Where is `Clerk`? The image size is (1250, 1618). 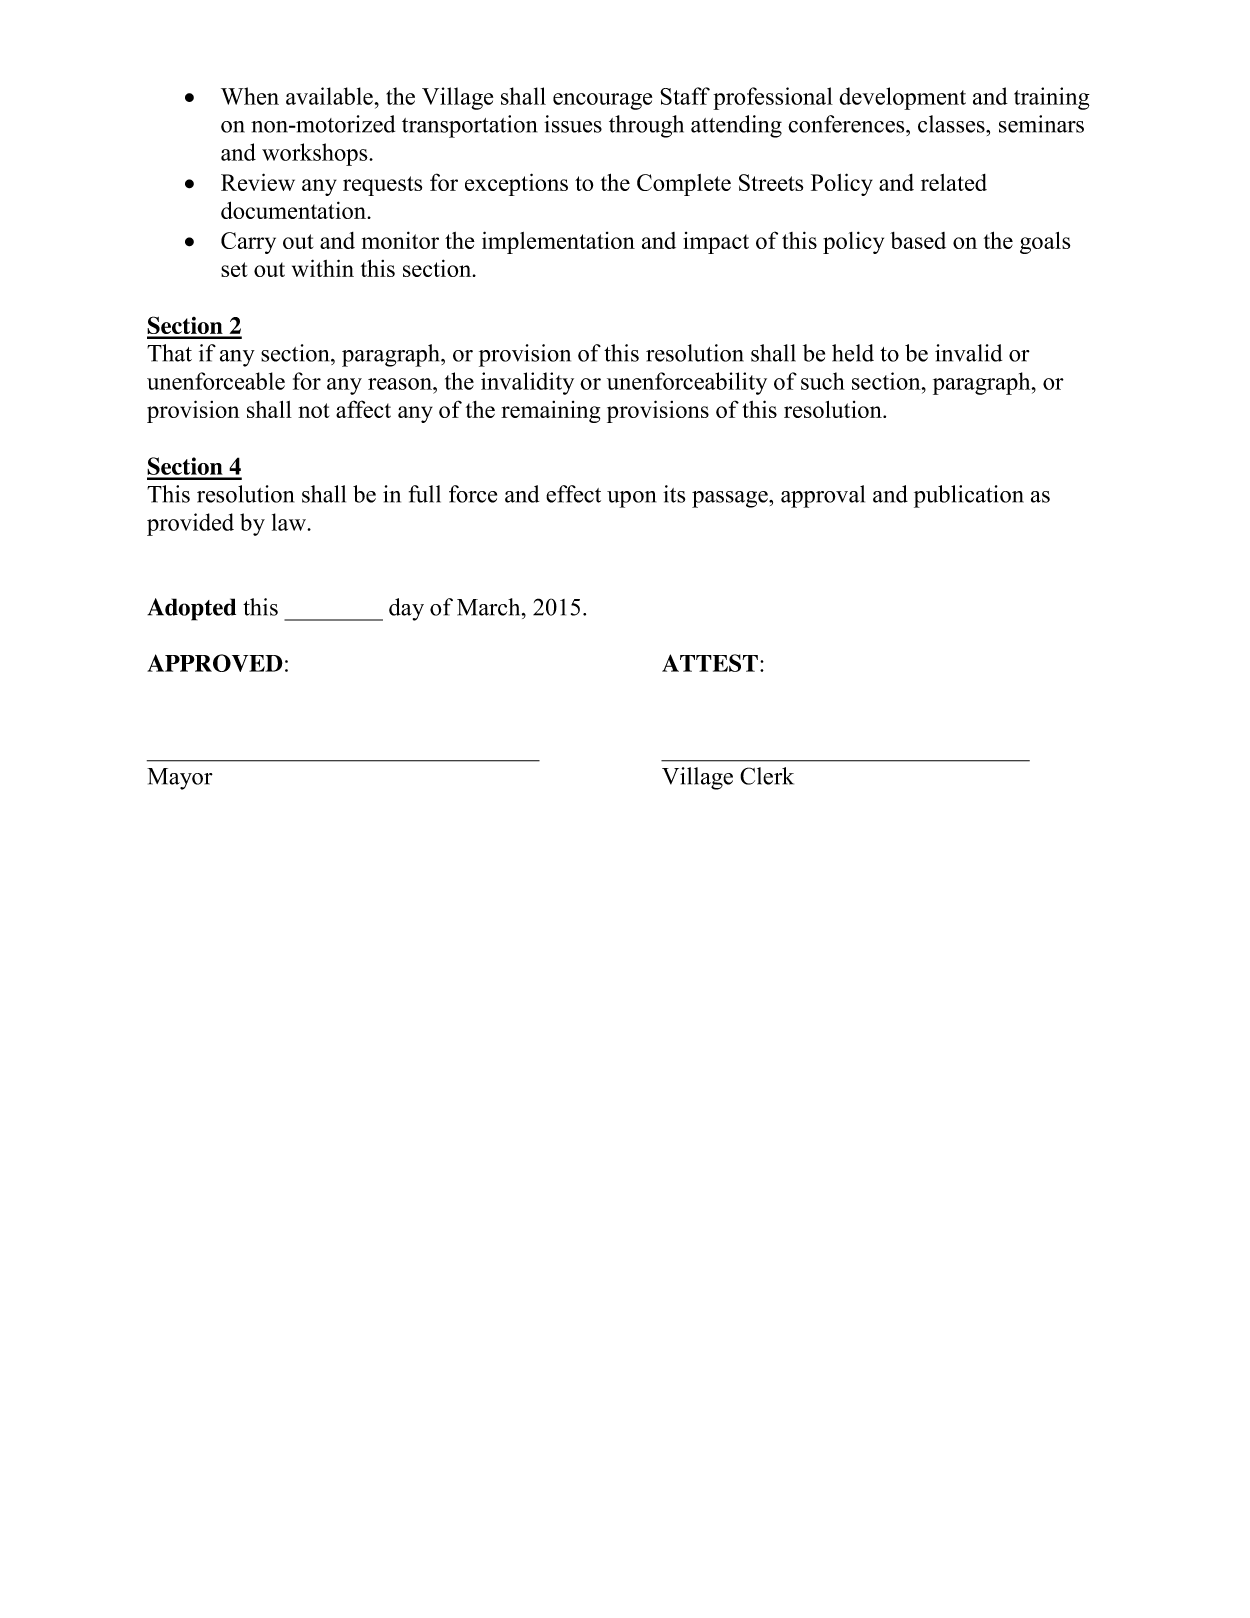 Clerk is located at coordinates (767, 776).
